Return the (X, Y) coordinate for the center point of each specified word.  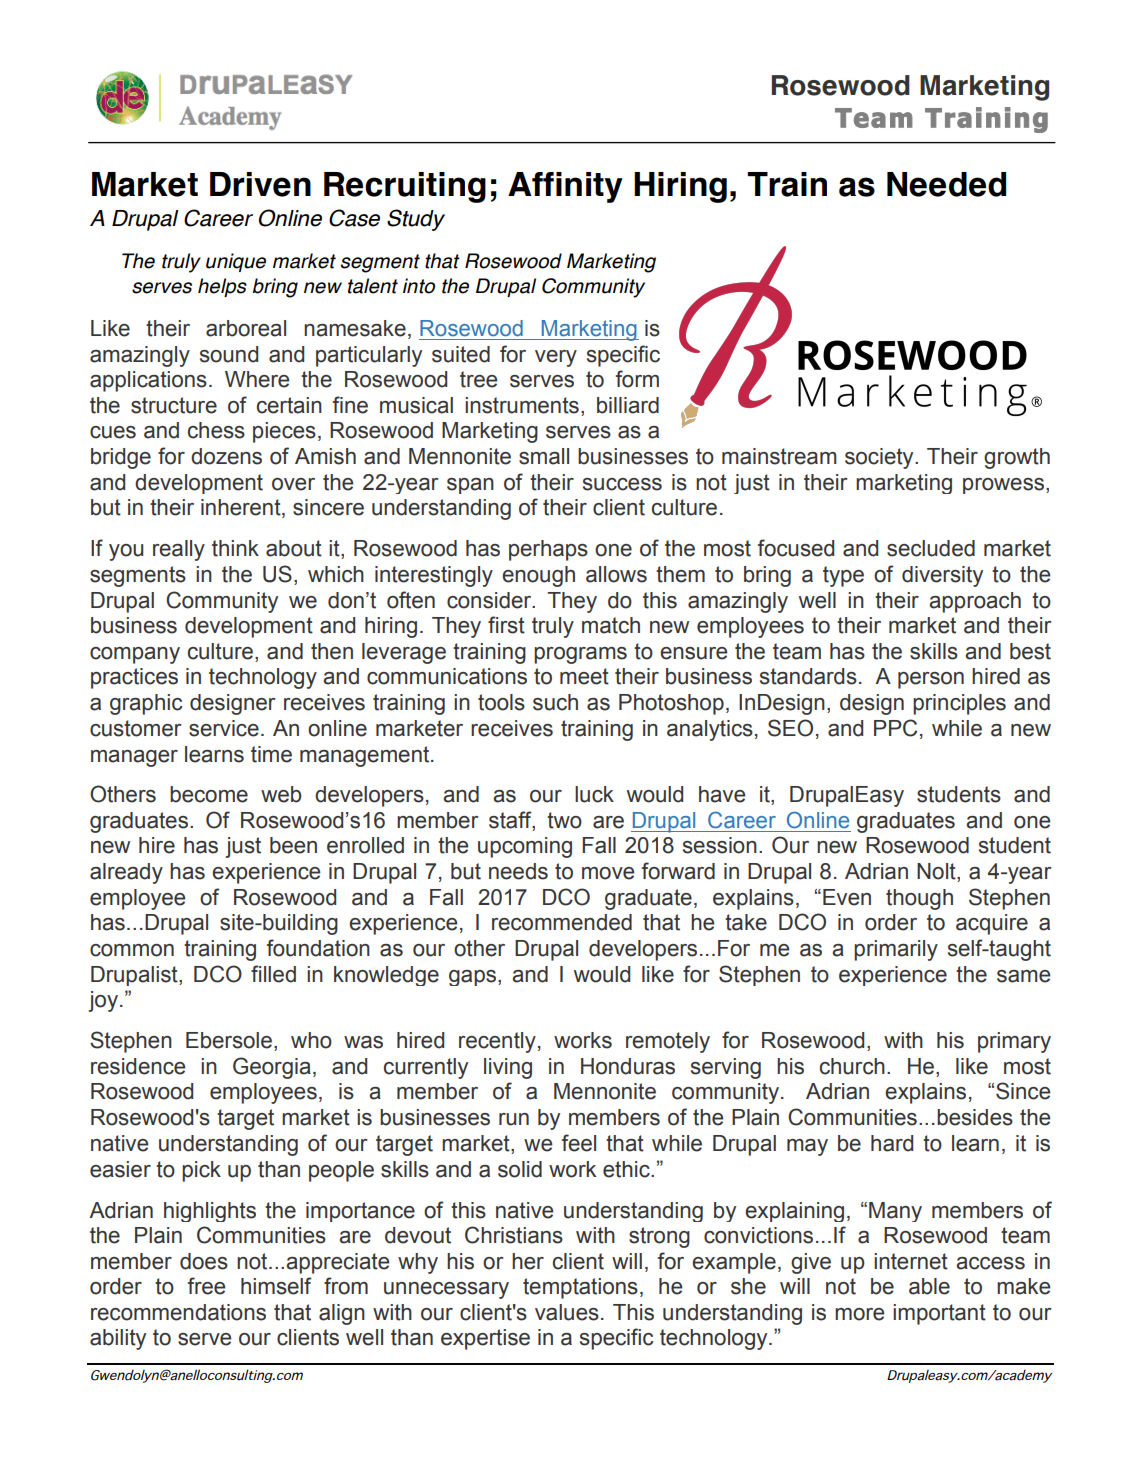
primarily (896, 950)
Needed (946, 184)
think (235, 548)
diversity (942, 576)
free (206, 1286)
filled (273, 974)
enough (538, 576)
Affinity (565, 187)
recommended (562, 922)
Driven (260, 184)
